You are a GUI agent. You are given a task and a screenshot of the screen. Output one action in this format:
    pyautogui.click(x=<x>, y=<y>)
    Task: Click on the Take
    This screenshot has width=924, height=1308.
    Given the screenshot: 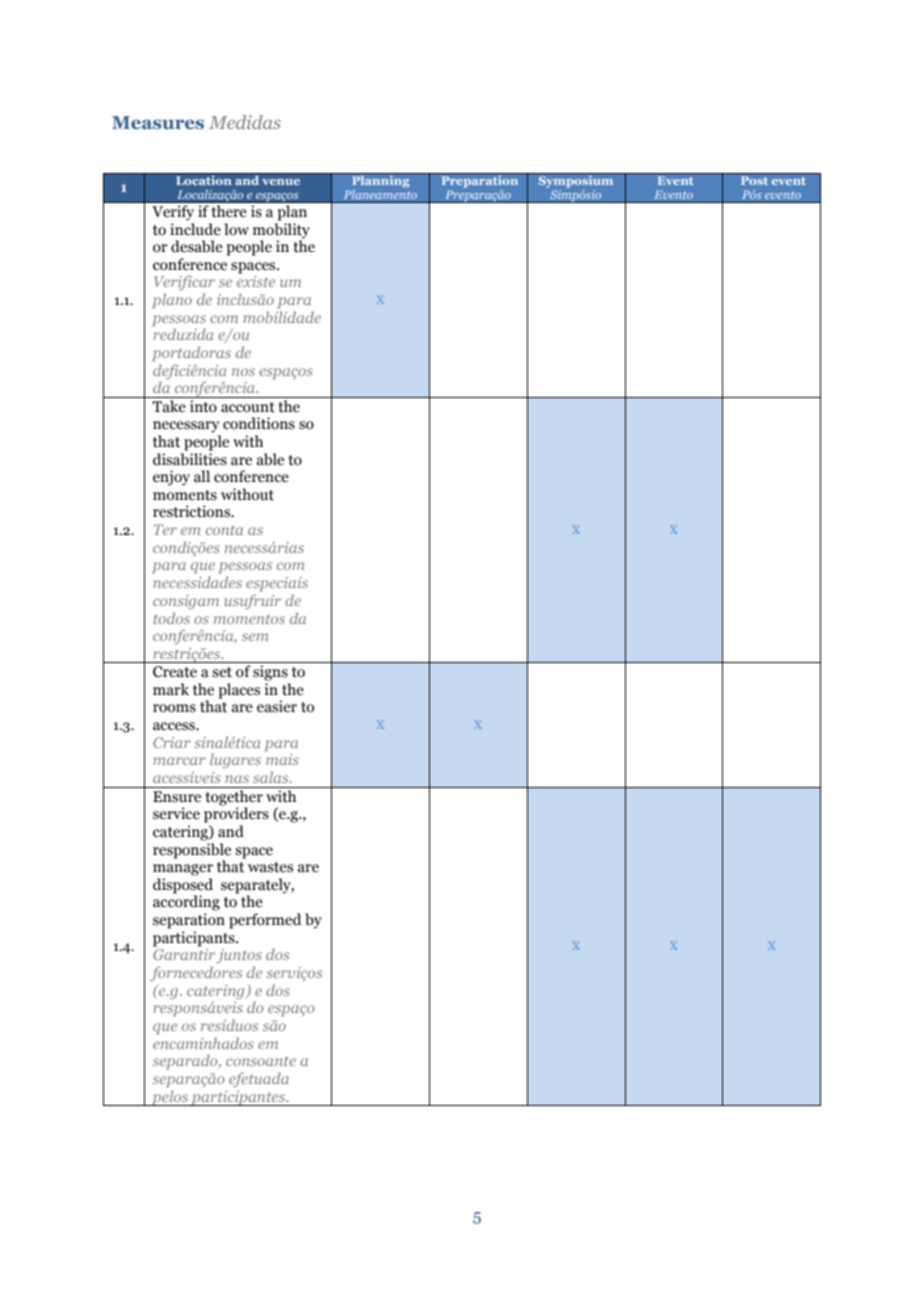 What is the action you would take?
    pyautogui.click(x=169, y=406)
